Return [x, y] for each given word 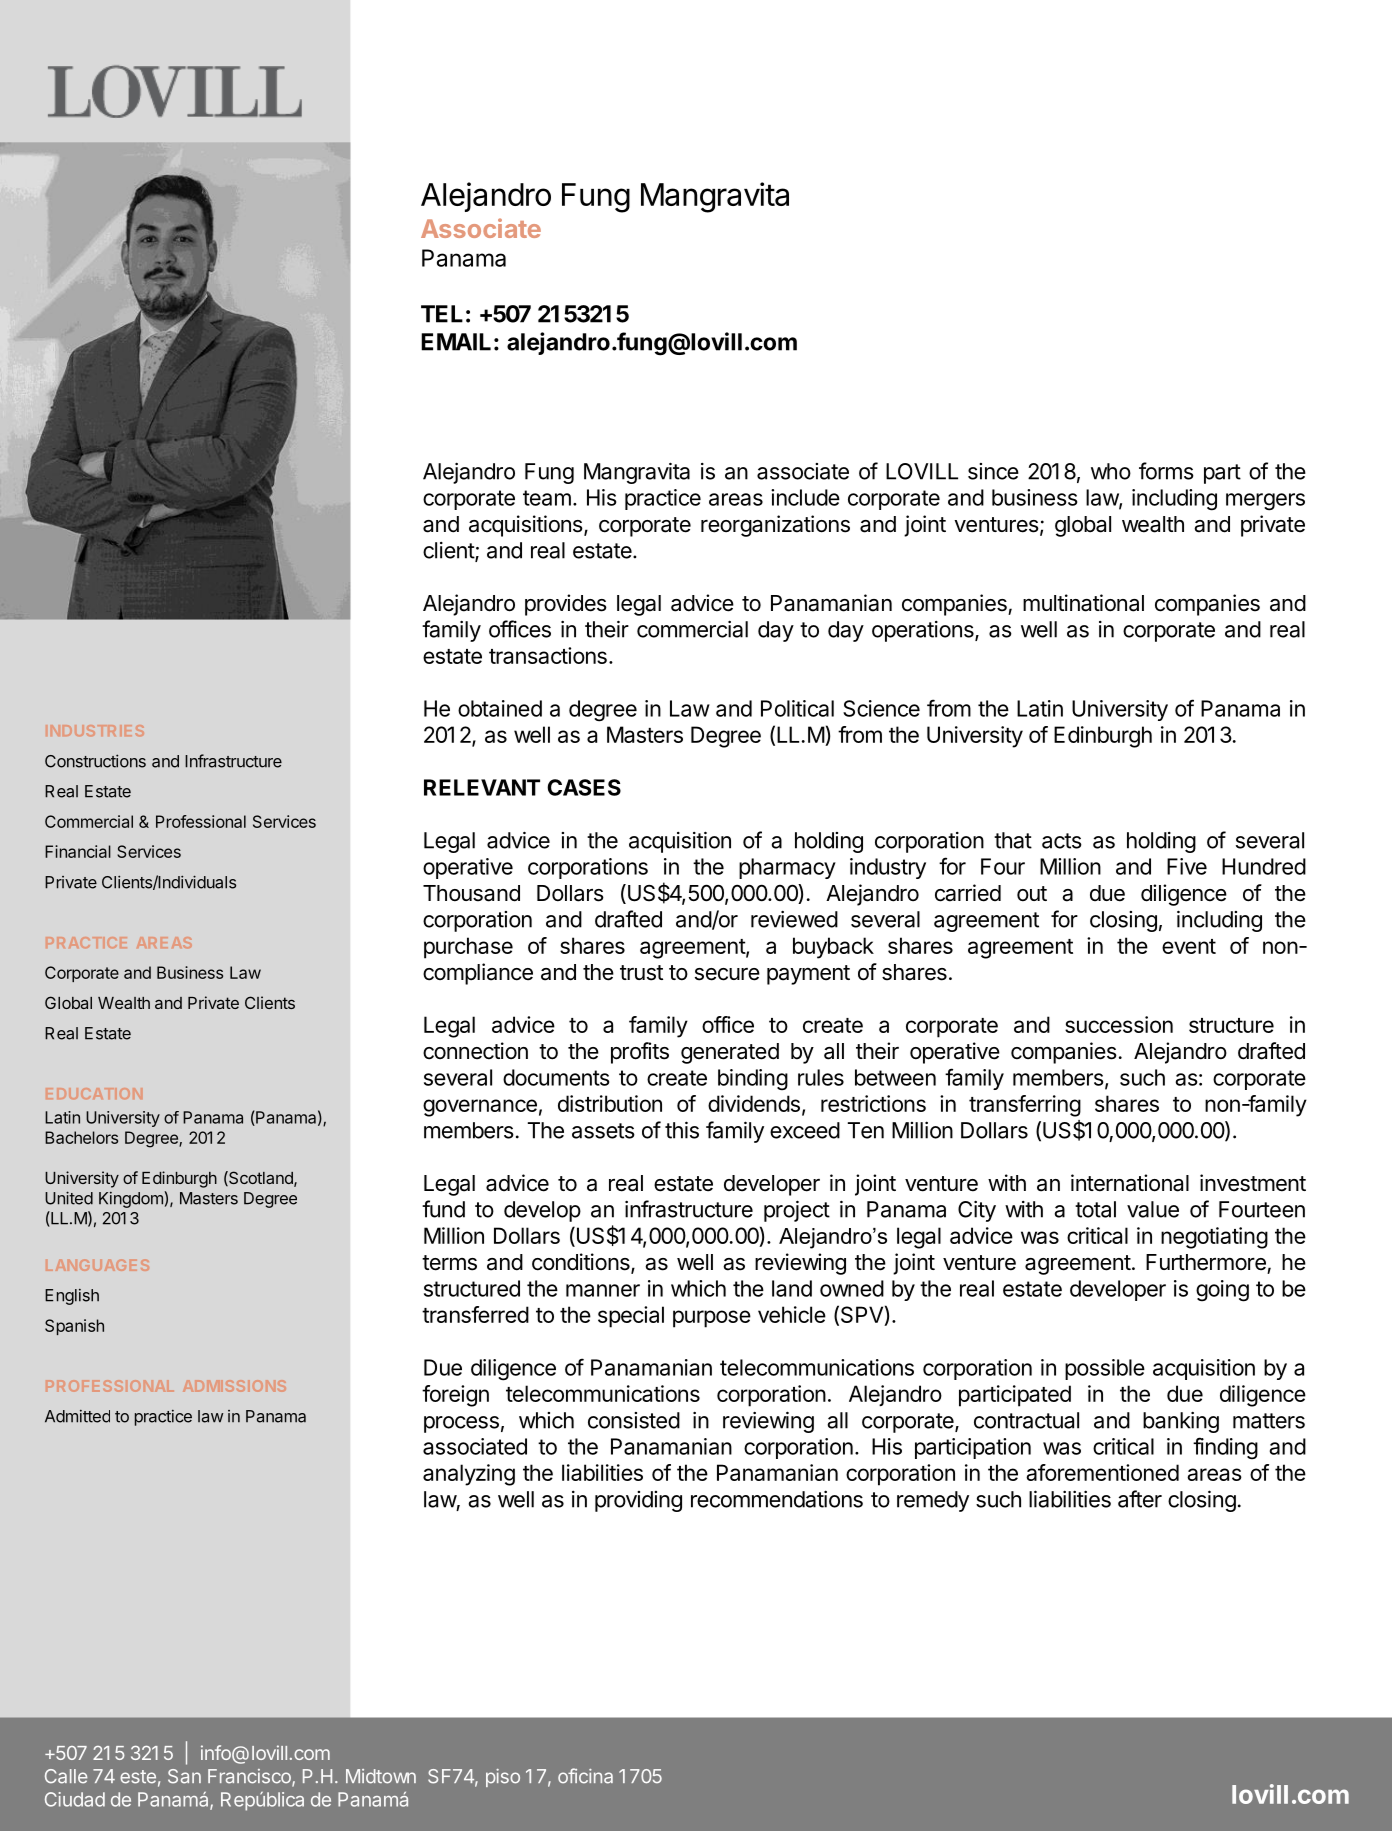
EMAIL [456, 342]
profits [640, 1053]
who [1111, 471]
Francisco [250, 1777]
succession [1119, 1024]
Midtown [381, 1776]
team [547, 498]
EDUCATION [94, 1093]
